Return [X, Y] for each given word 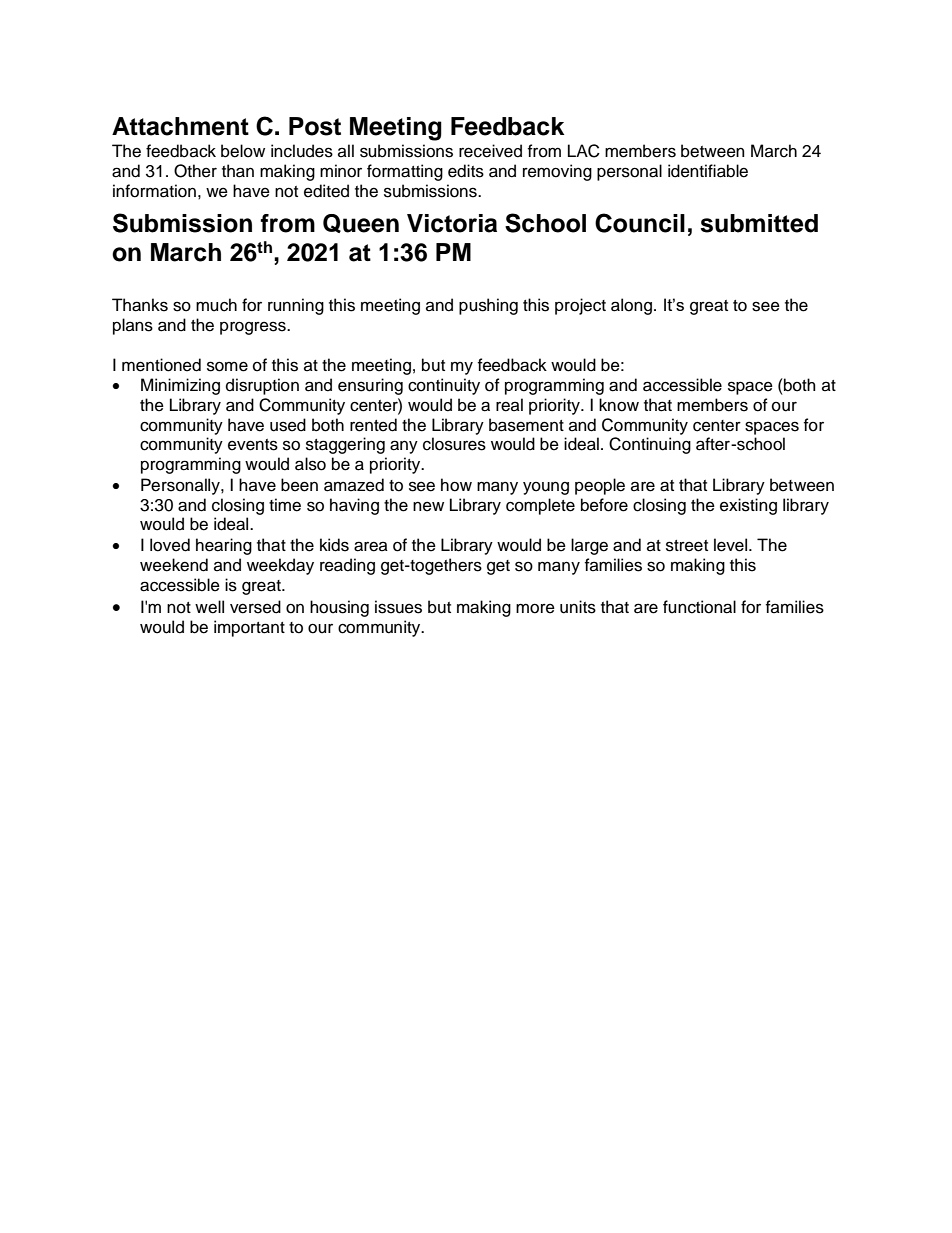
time [285, 505]
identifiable [708, 171]
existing [748, 506]
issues [398, 607]
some [227, 366]
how [456, 485]
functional [699, 607]
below [243, 151]
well [209, 607]
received [490, 151]
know [619, 405]
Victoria [452, 223]
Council [640, 223]
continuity [444, 386]
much [216, 305]
